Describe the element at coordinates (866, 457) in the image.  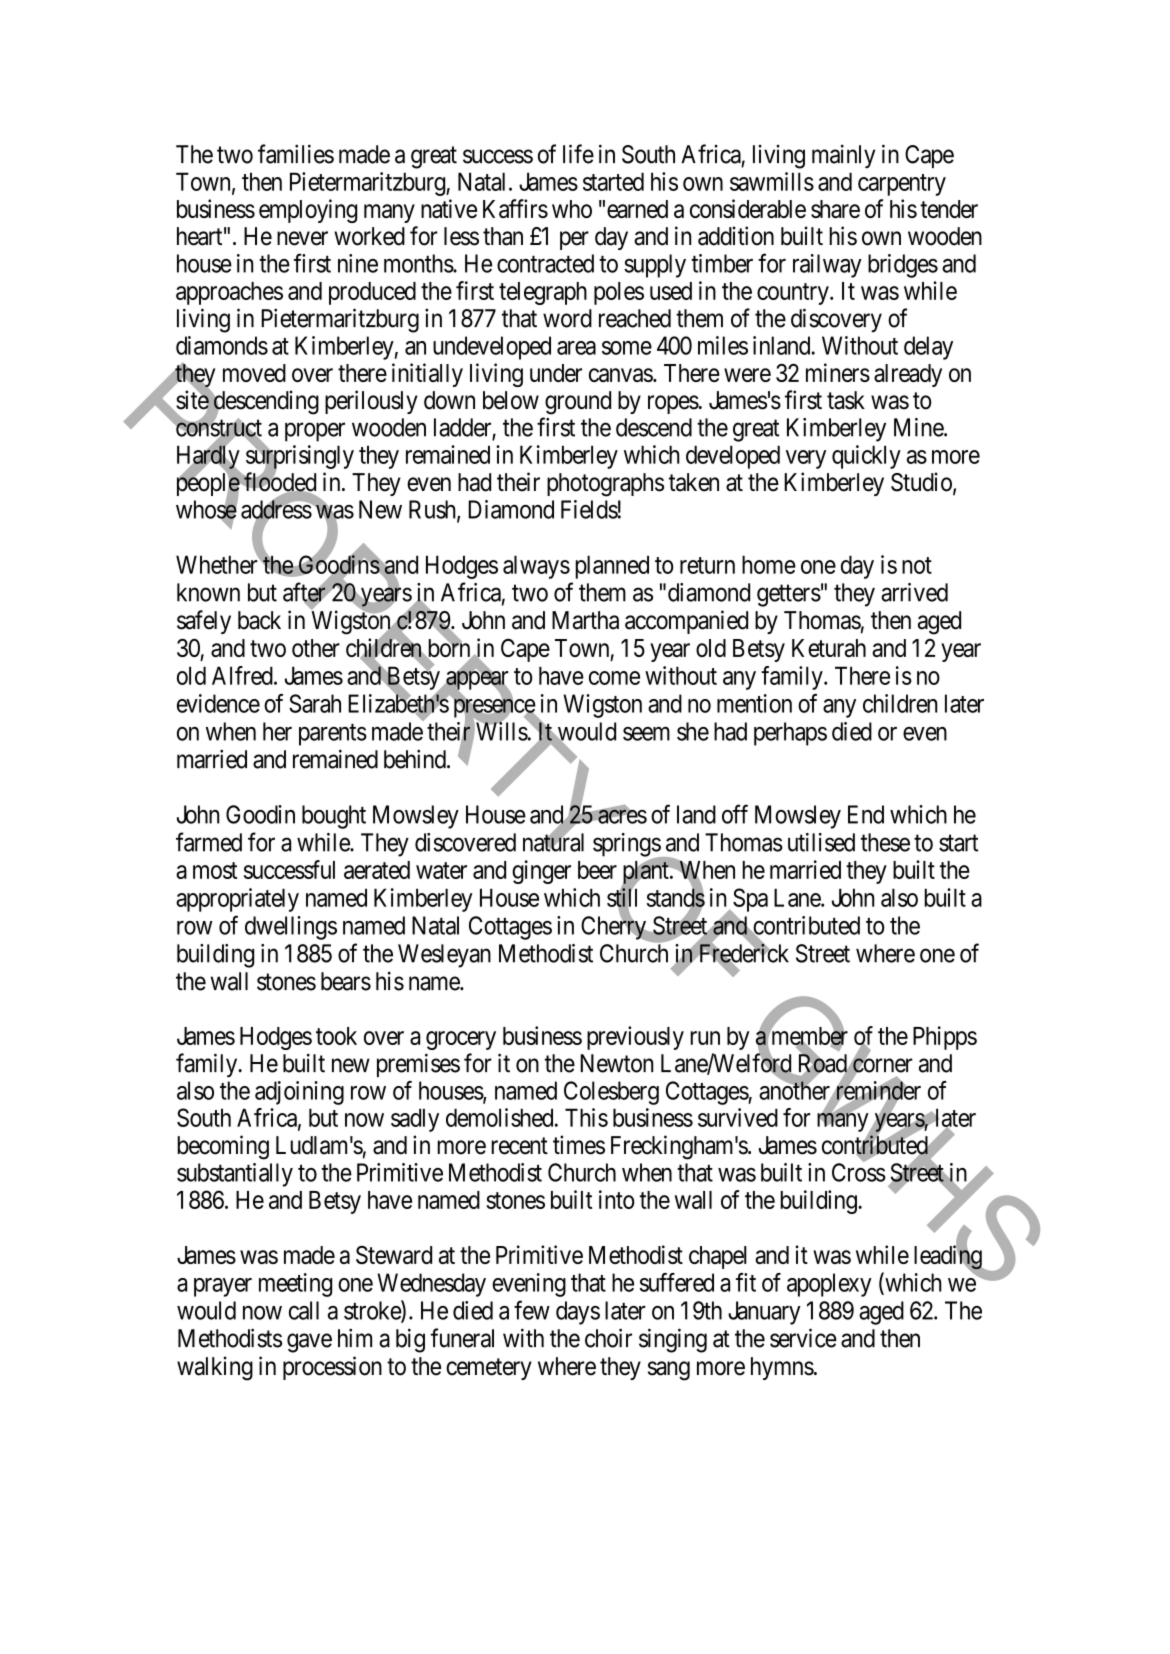
I see `quickly` at that location.
